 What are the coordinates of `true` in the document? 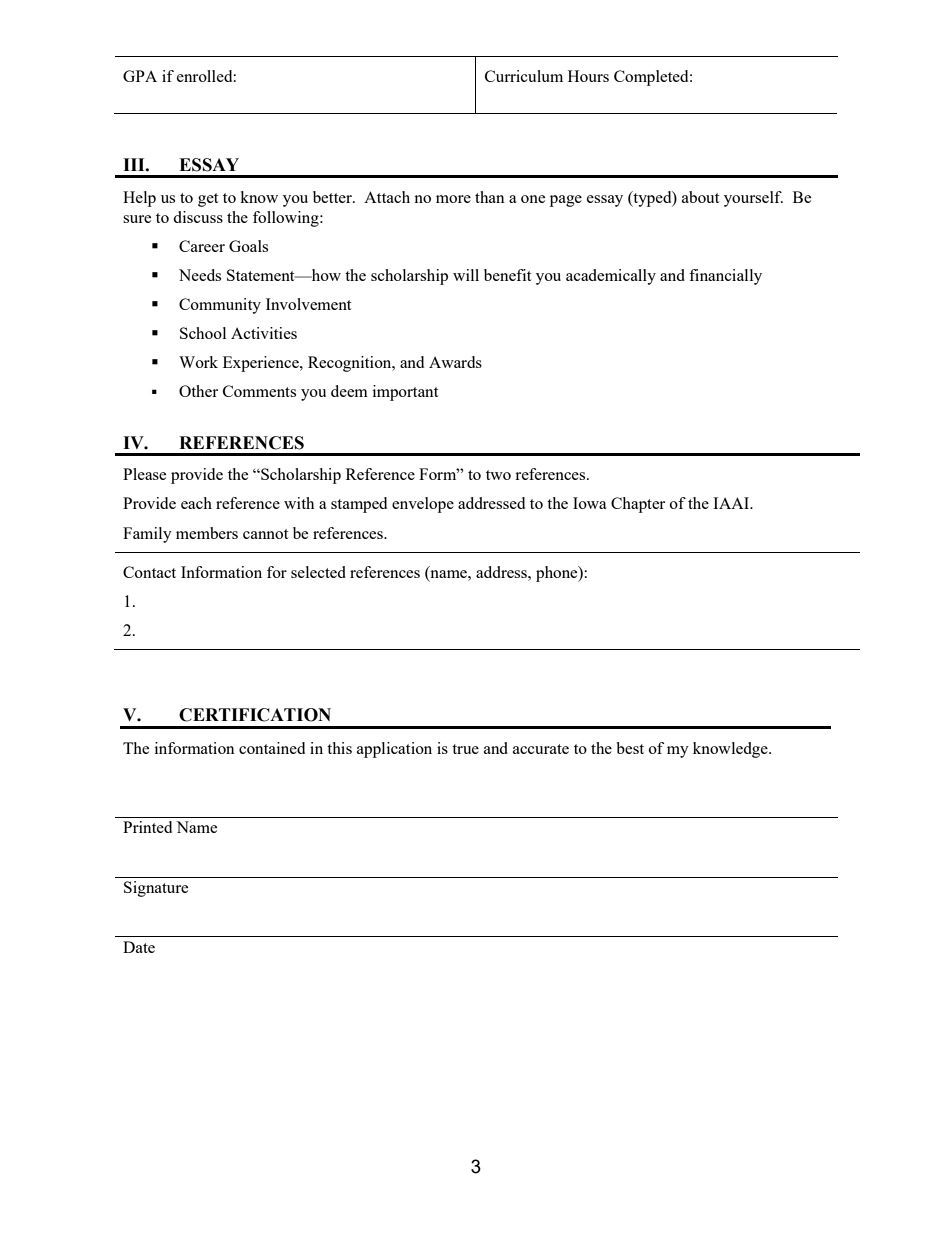 It's located at (465, 749).
